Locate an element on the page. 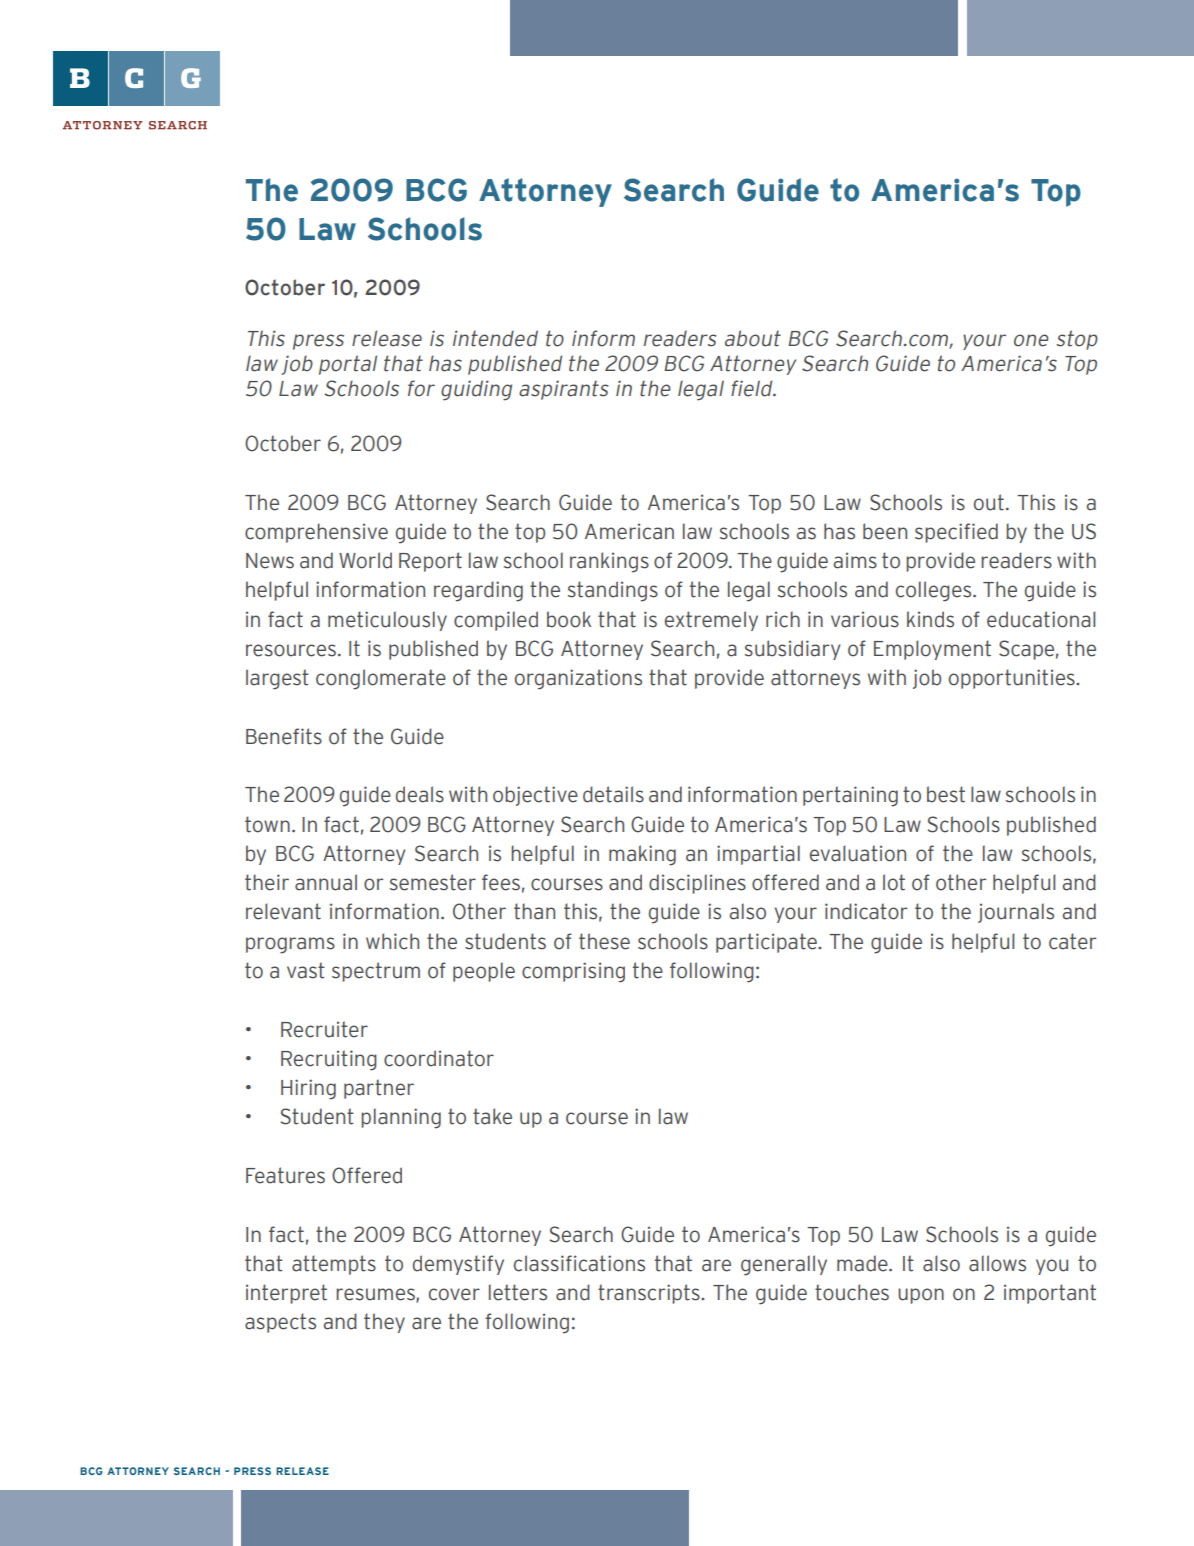 Image resolution: width=1194 pixels, height=1546 pixels. rankings is located at coordinates (609, 562).
